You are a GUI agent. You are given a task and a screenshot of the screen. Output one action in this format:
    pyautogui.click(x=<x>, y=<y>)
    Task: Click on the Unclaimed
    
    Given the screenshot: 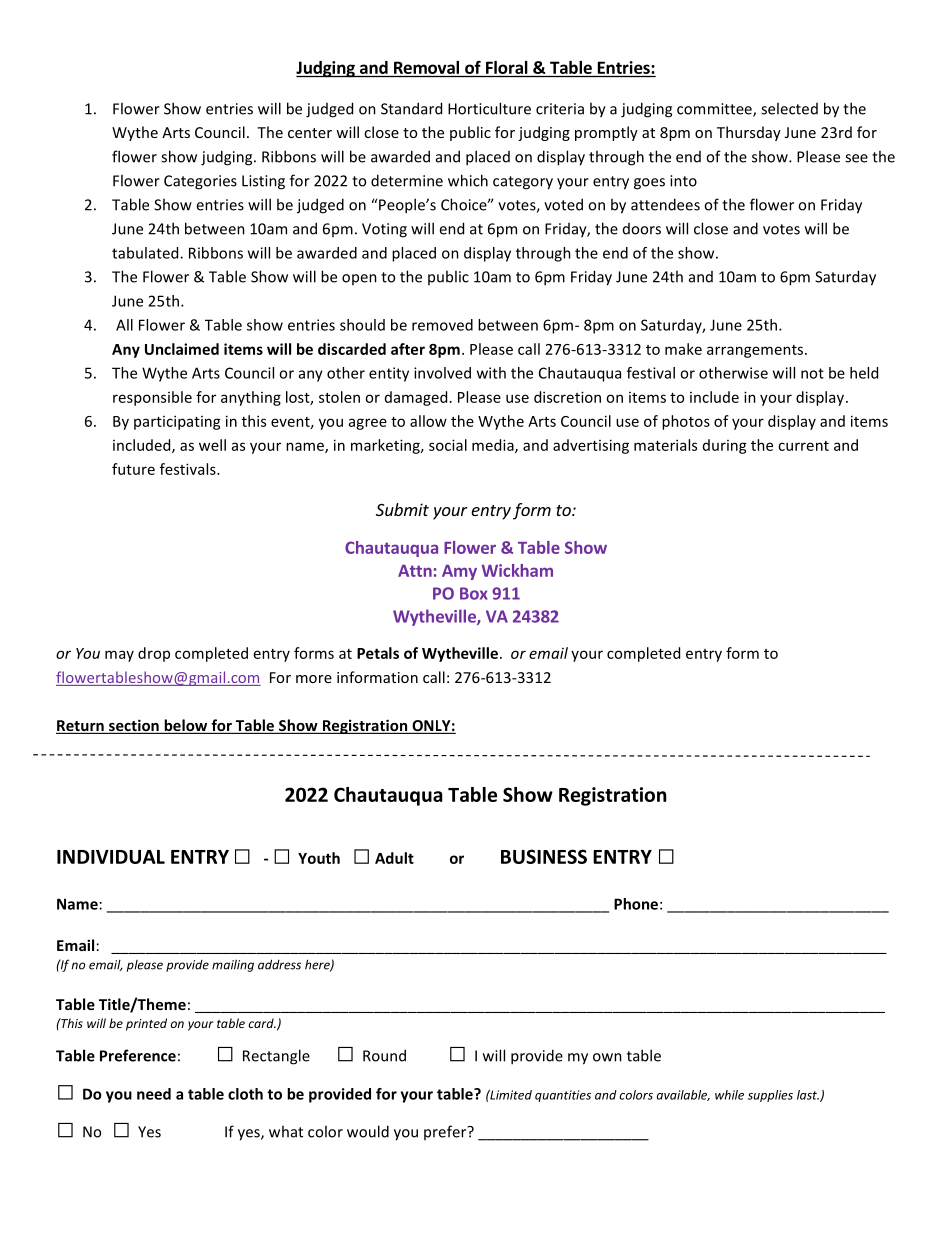 What is the action you would take?
    pyautogui.click(x=182, y=349)
